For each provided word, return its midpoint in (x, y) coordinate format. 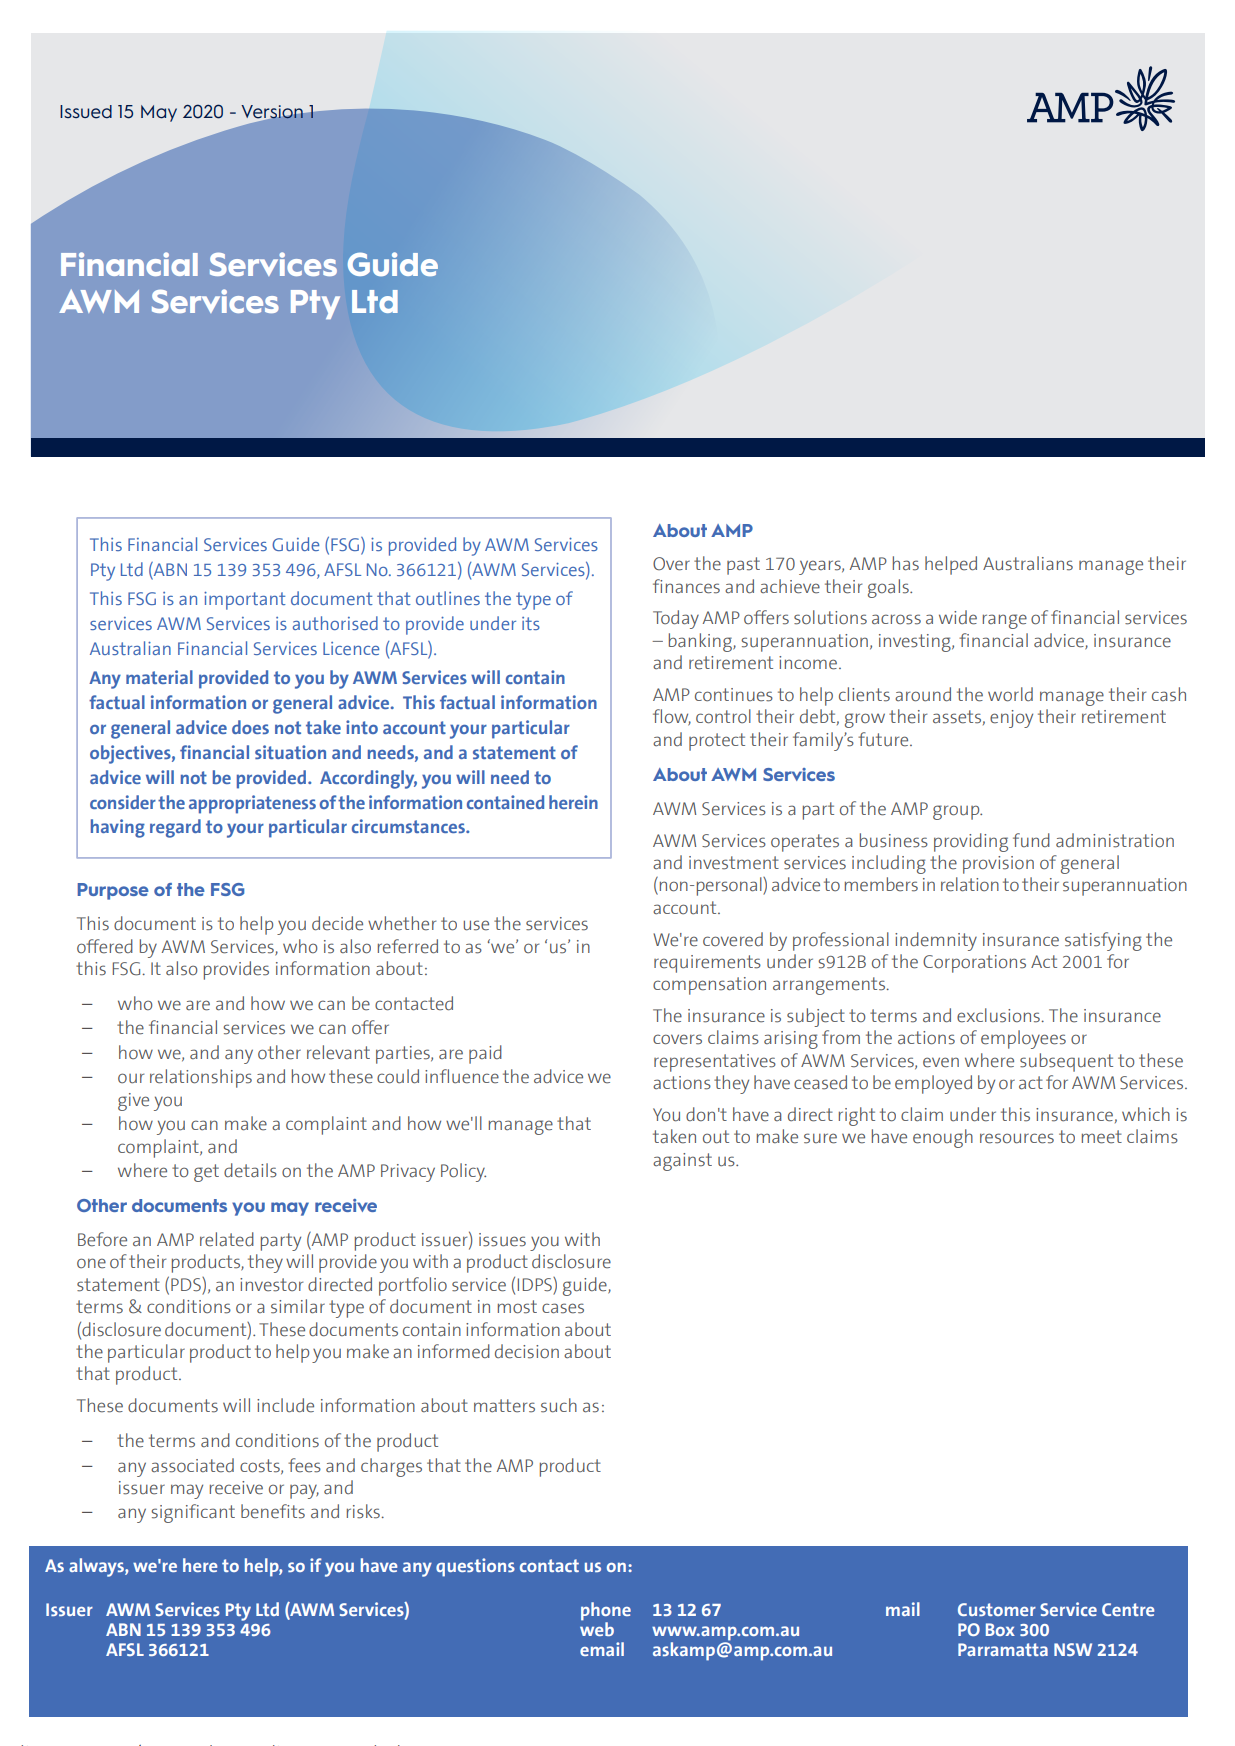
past (743, 566)
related (227, 1239)
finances (686, 586)
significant (193, 1513)
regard (175, 828)
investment (734, 863)
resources (1017, 1138)
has (906, 563)
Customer (997, 1609)
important (245, 601)
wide (958, 617)
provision (998, 865)
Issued (86, 112)
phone (606, 1612)
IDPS (536, 1284)
